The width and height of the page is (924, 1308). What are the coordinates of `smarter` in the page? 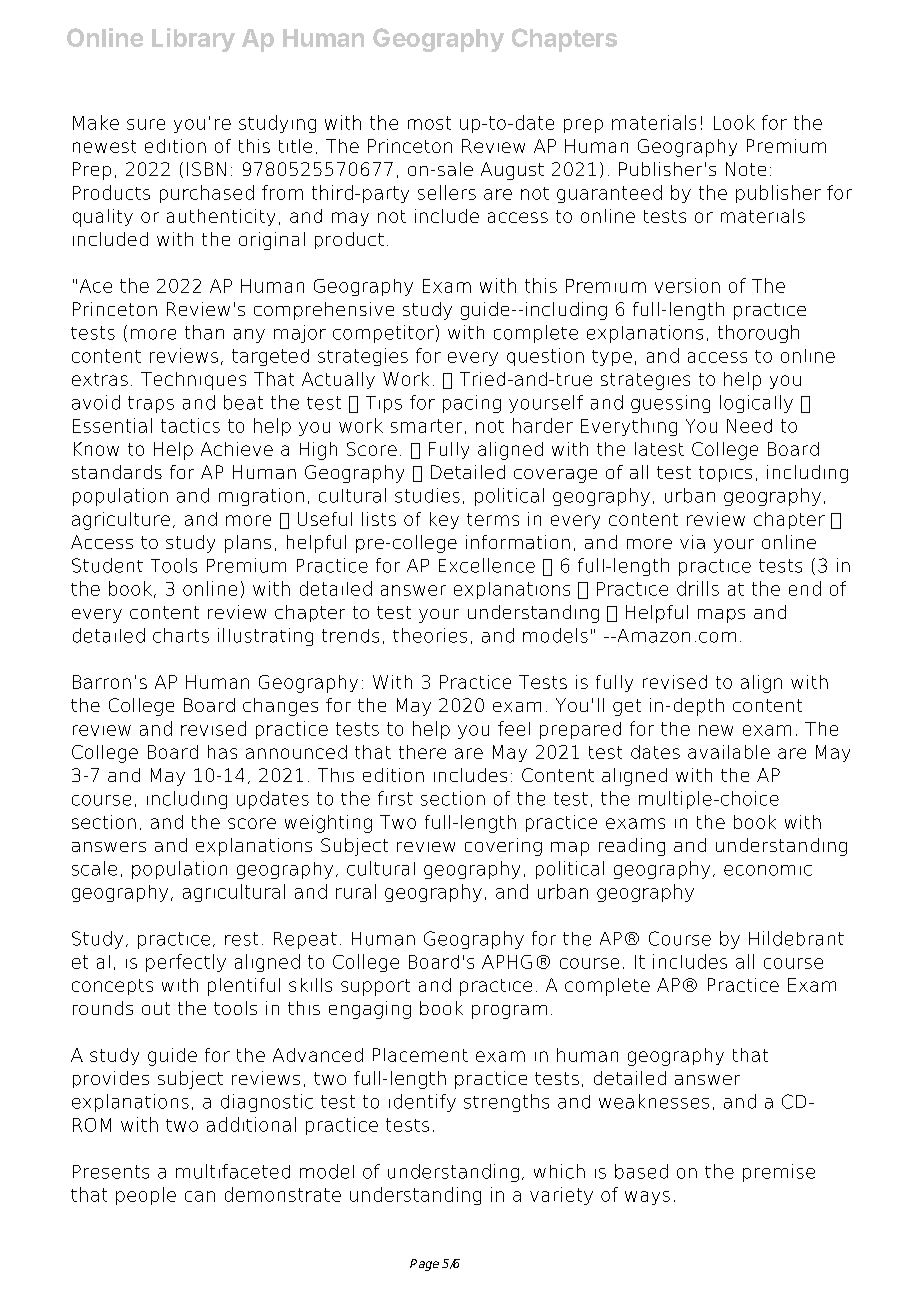 It's located at (426, 426).
